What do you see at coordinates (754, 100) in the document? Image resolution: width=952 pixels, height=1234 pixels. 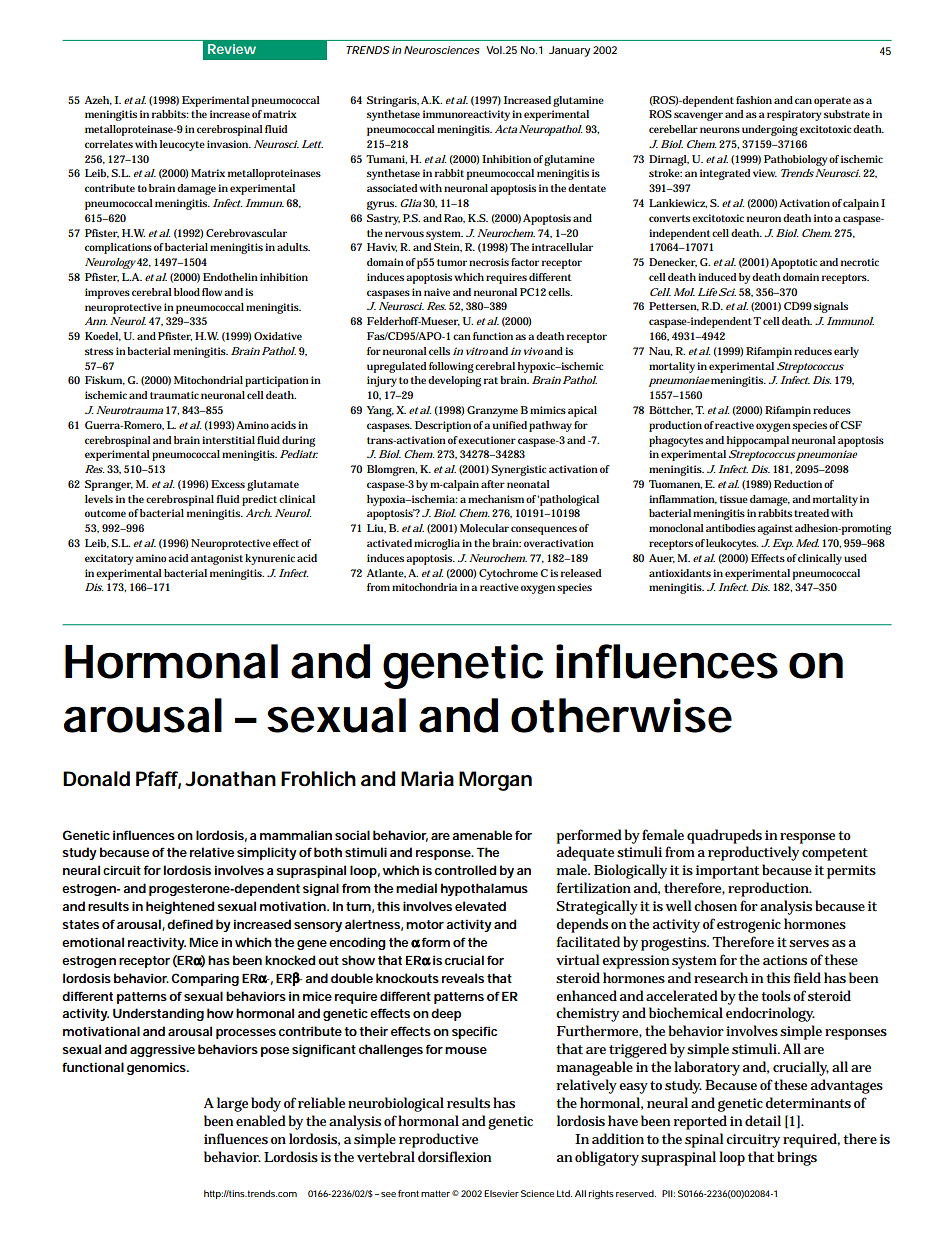 I see `fashion` at bounding box center [754, 100].
